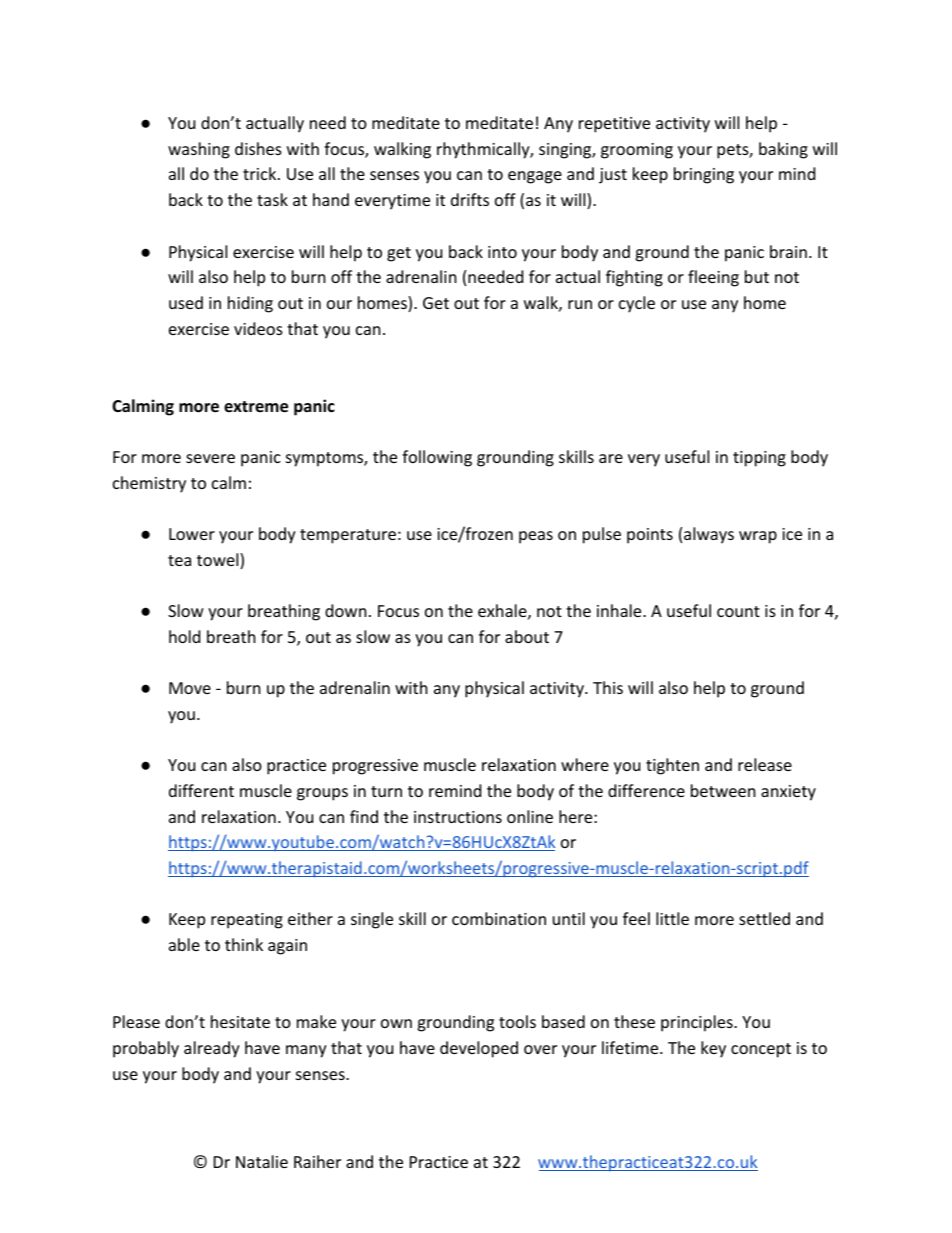 Image resolution: width=952 pixels, height=1233 pixels. Describe the element at coordinates (184, 636) in the screenshot. I see `hold` at that location.
